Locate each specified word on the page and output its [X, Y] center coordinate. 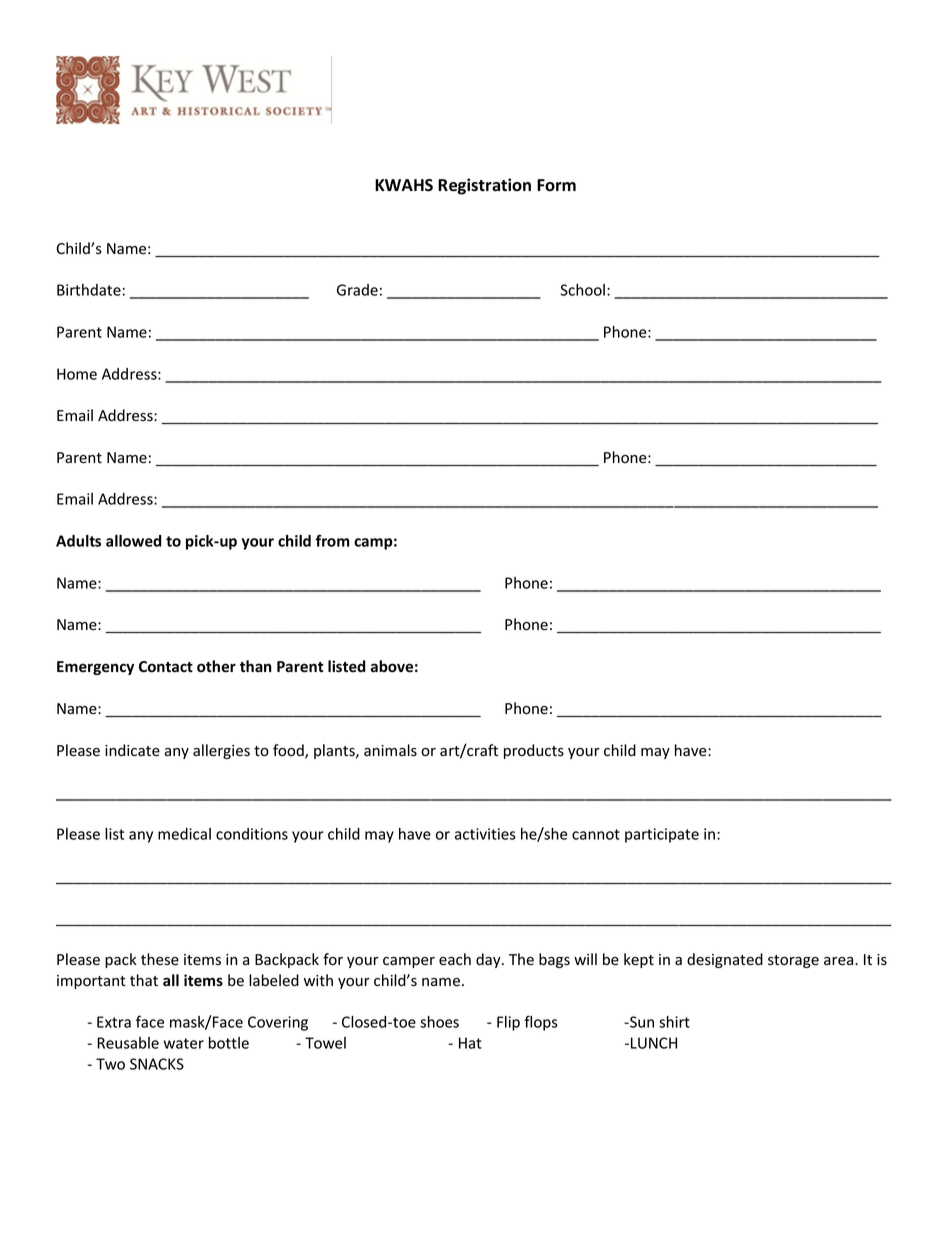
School [582, 290]
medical [184, 834]
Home [77, 374]
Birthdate [89, 290]
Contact [166, 667]
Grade [357, 290]
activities [485, 834]
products [534, 751]
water [184, 1043]
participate [662, 835]
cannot [596, 834]
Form [556, 185]
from [333, 540]
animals [390, 750]
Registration [484, 186]
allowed [133, 541]
